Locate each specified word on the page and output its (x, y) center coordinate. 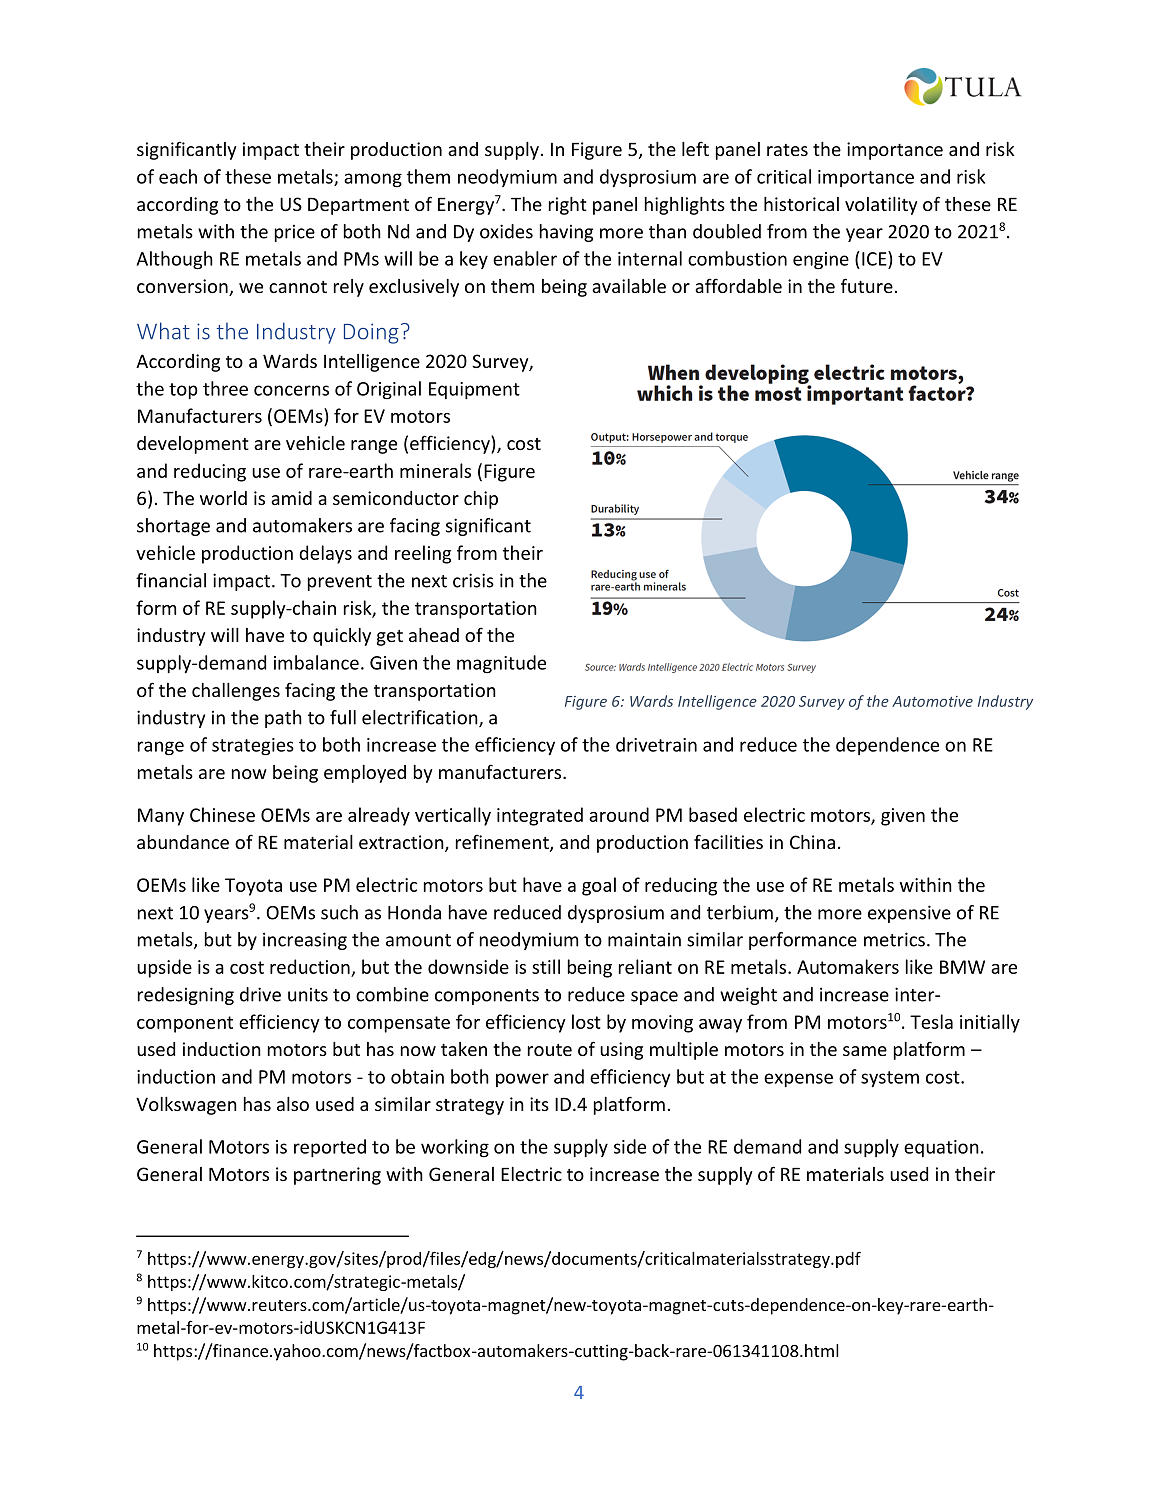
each (178, 176)
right (568, 206)
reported (330, 1148)
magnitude (501, 664)
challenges (236, 692)
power (522, 1080)
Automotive (932, 701)
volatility (881, 206)
